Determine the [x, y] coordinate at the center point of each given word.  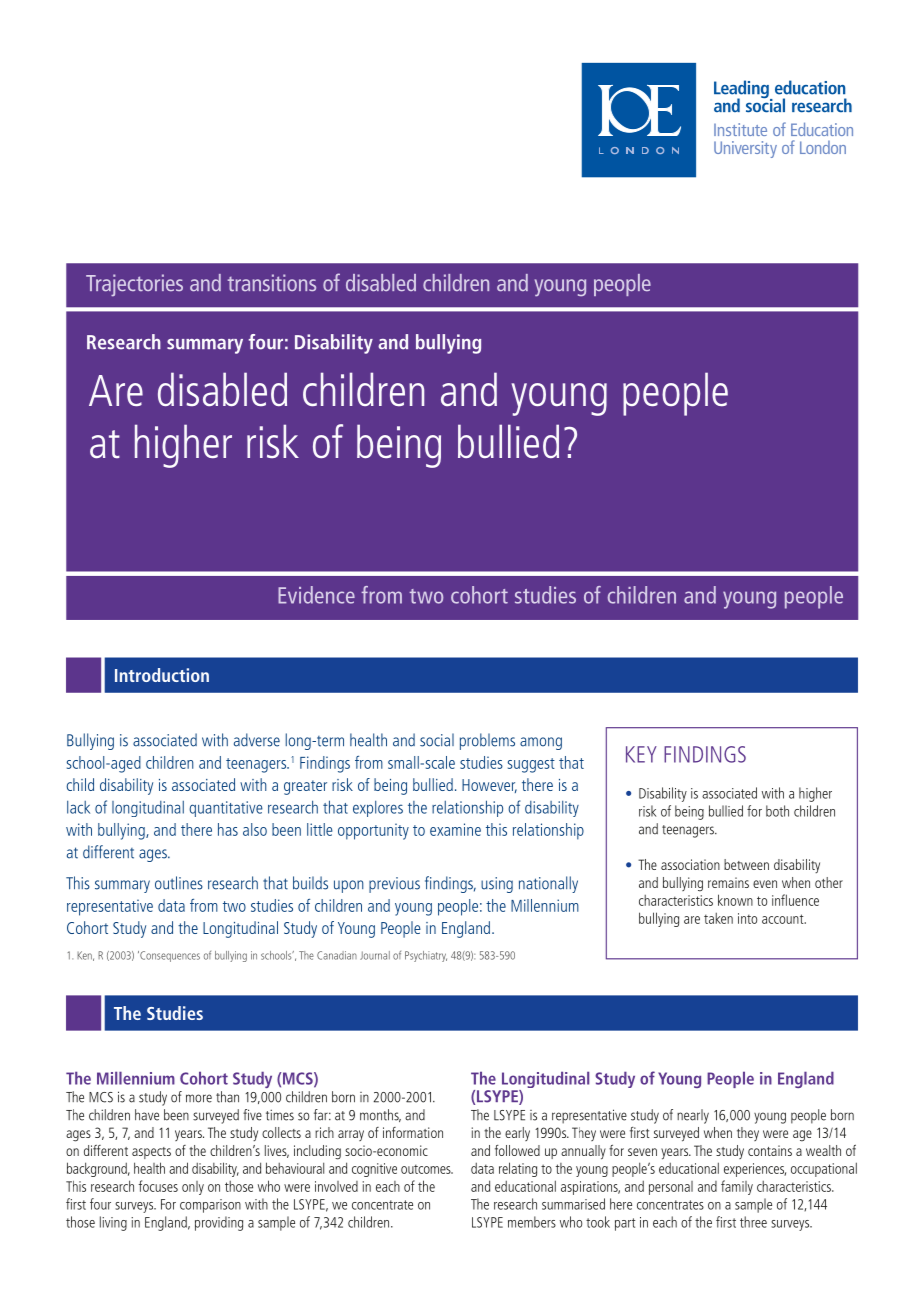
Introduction [162, 675]
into [747, 918]
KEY [641, 754]
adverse [257, 740]
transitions [272, 282]
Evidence [316, 595]
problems [487, 741]
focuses [158, 1186]
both [777, 811]
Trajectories [134, 285]
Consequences [169, 956]
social [437, 740]
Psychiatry [426, 956]
